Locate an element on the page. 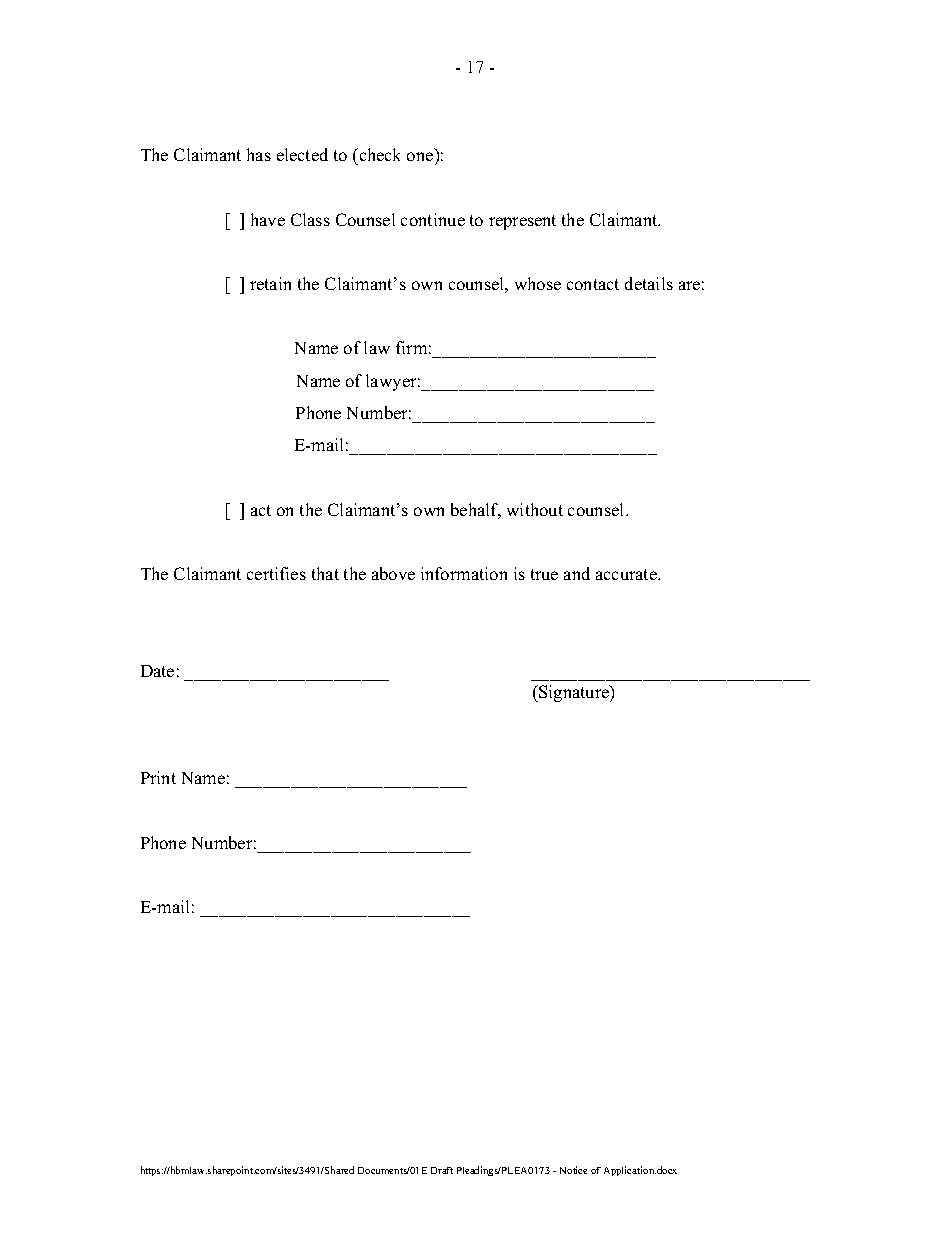  has is located at coordinates (259, 154).
